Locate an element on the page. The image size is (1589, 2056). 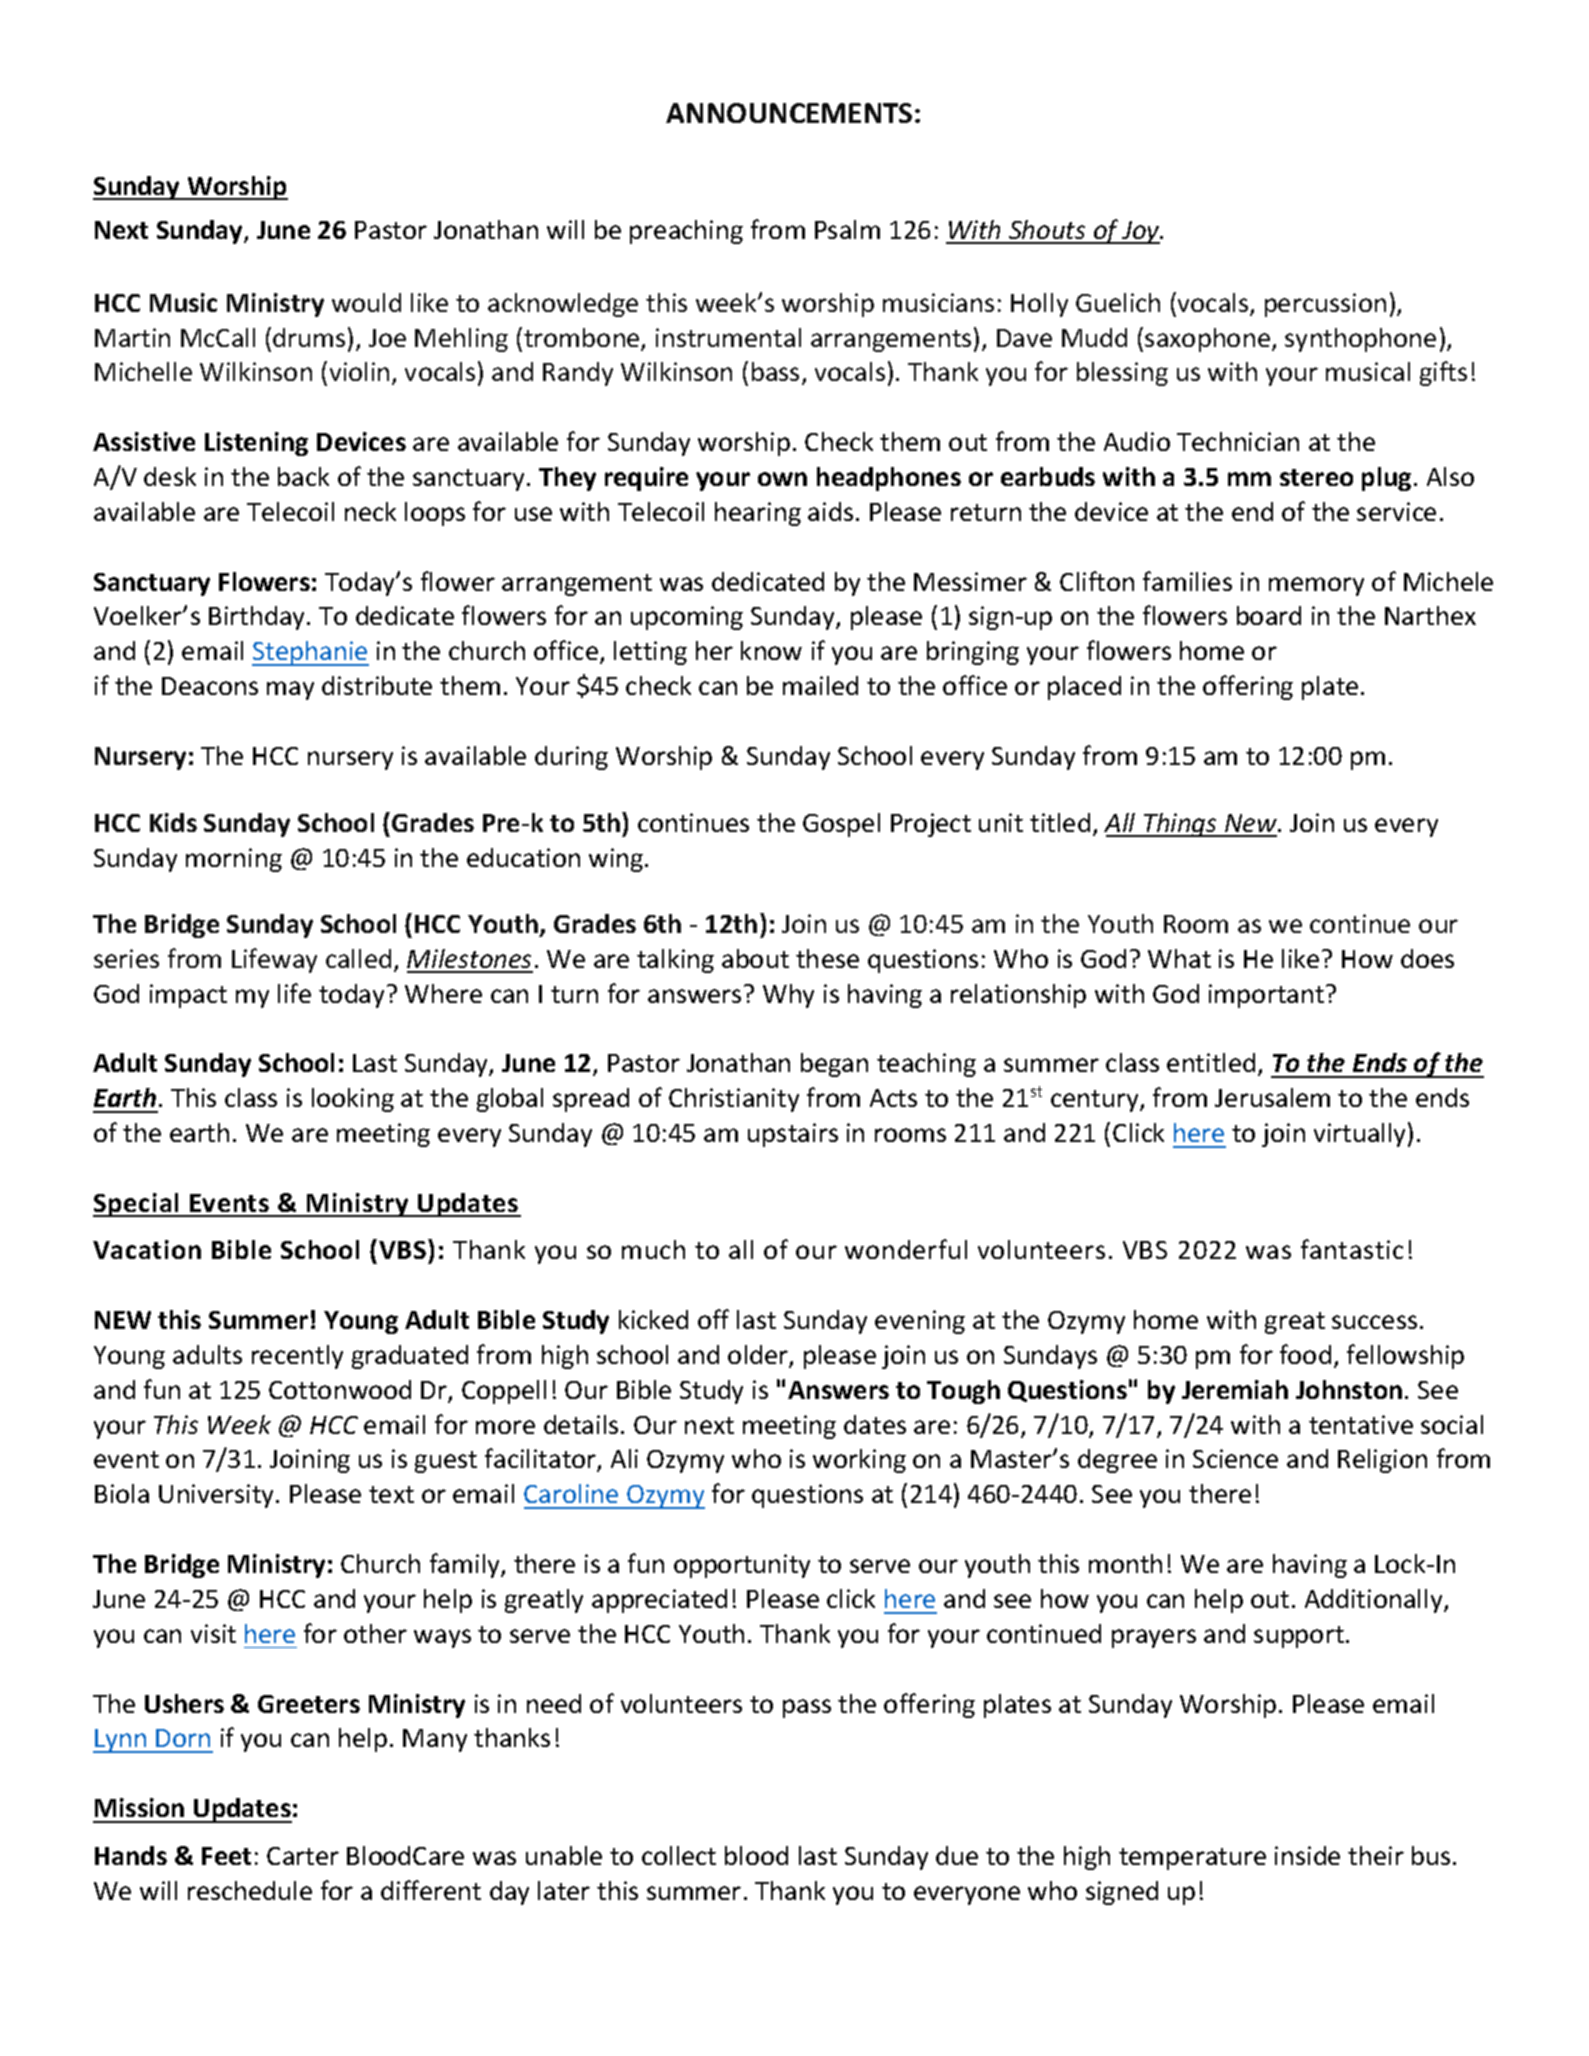
Carter is located at coordinates (303, 1856).
